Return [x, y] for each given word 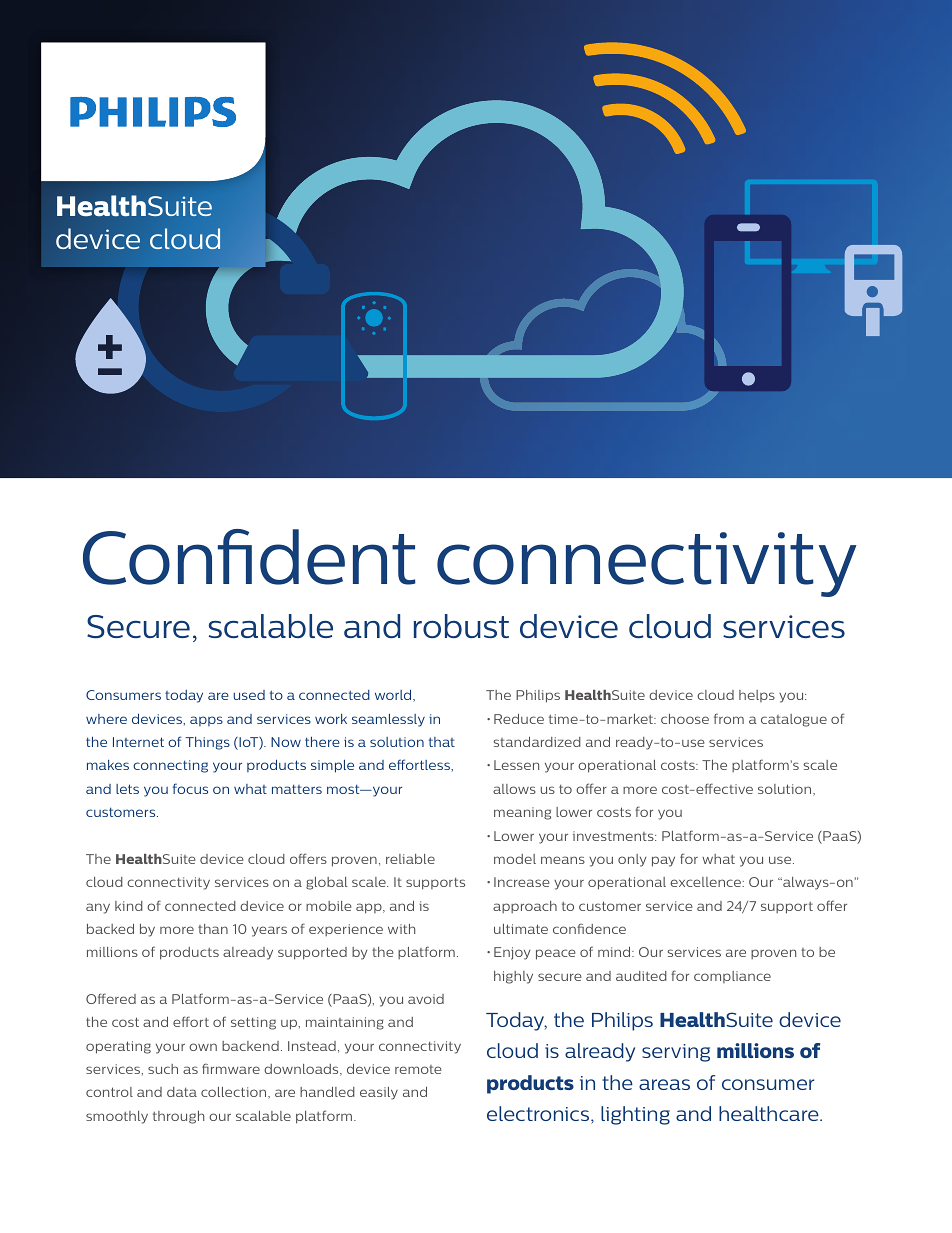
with [401, 929]
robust [461, 626]
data [182, 1092]
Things [208, 743]
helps [757, 696]
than [213, 929]
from [729, 718]
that [442, 742]
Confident [249, 557]
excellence [706, 882]
